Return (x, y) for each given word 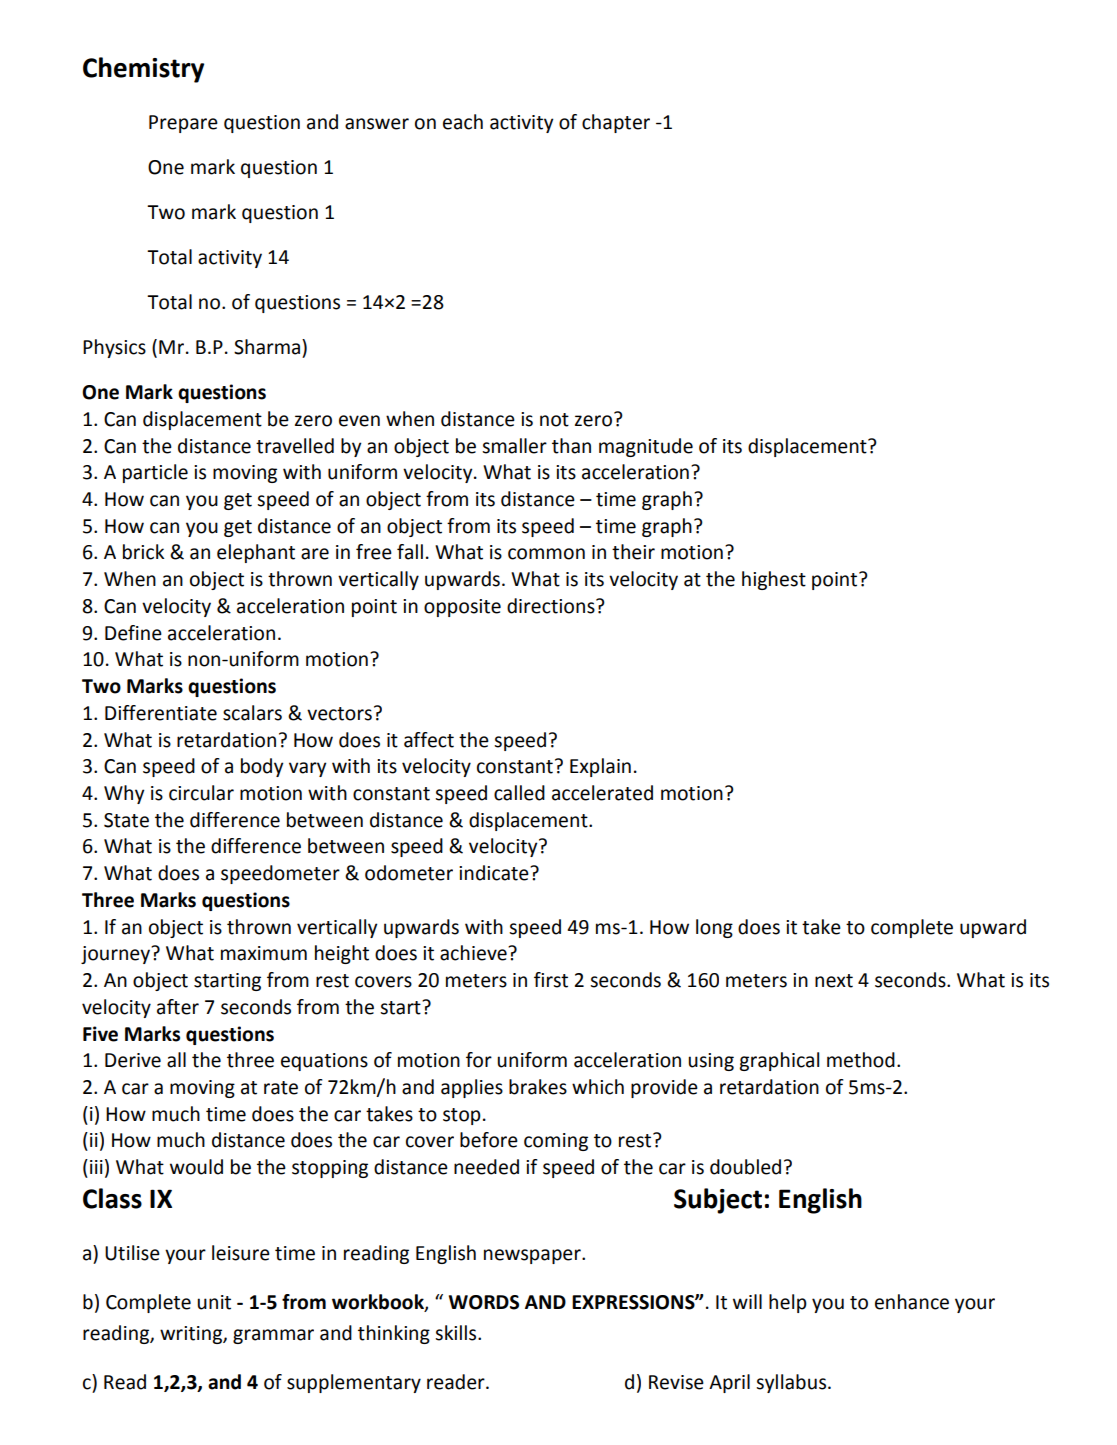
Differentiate (161, 713)
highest (774, 580)
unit (214, 1302)
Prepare (183, 124)
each (463, 122)
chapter (616, 123)
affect (429, 740)
